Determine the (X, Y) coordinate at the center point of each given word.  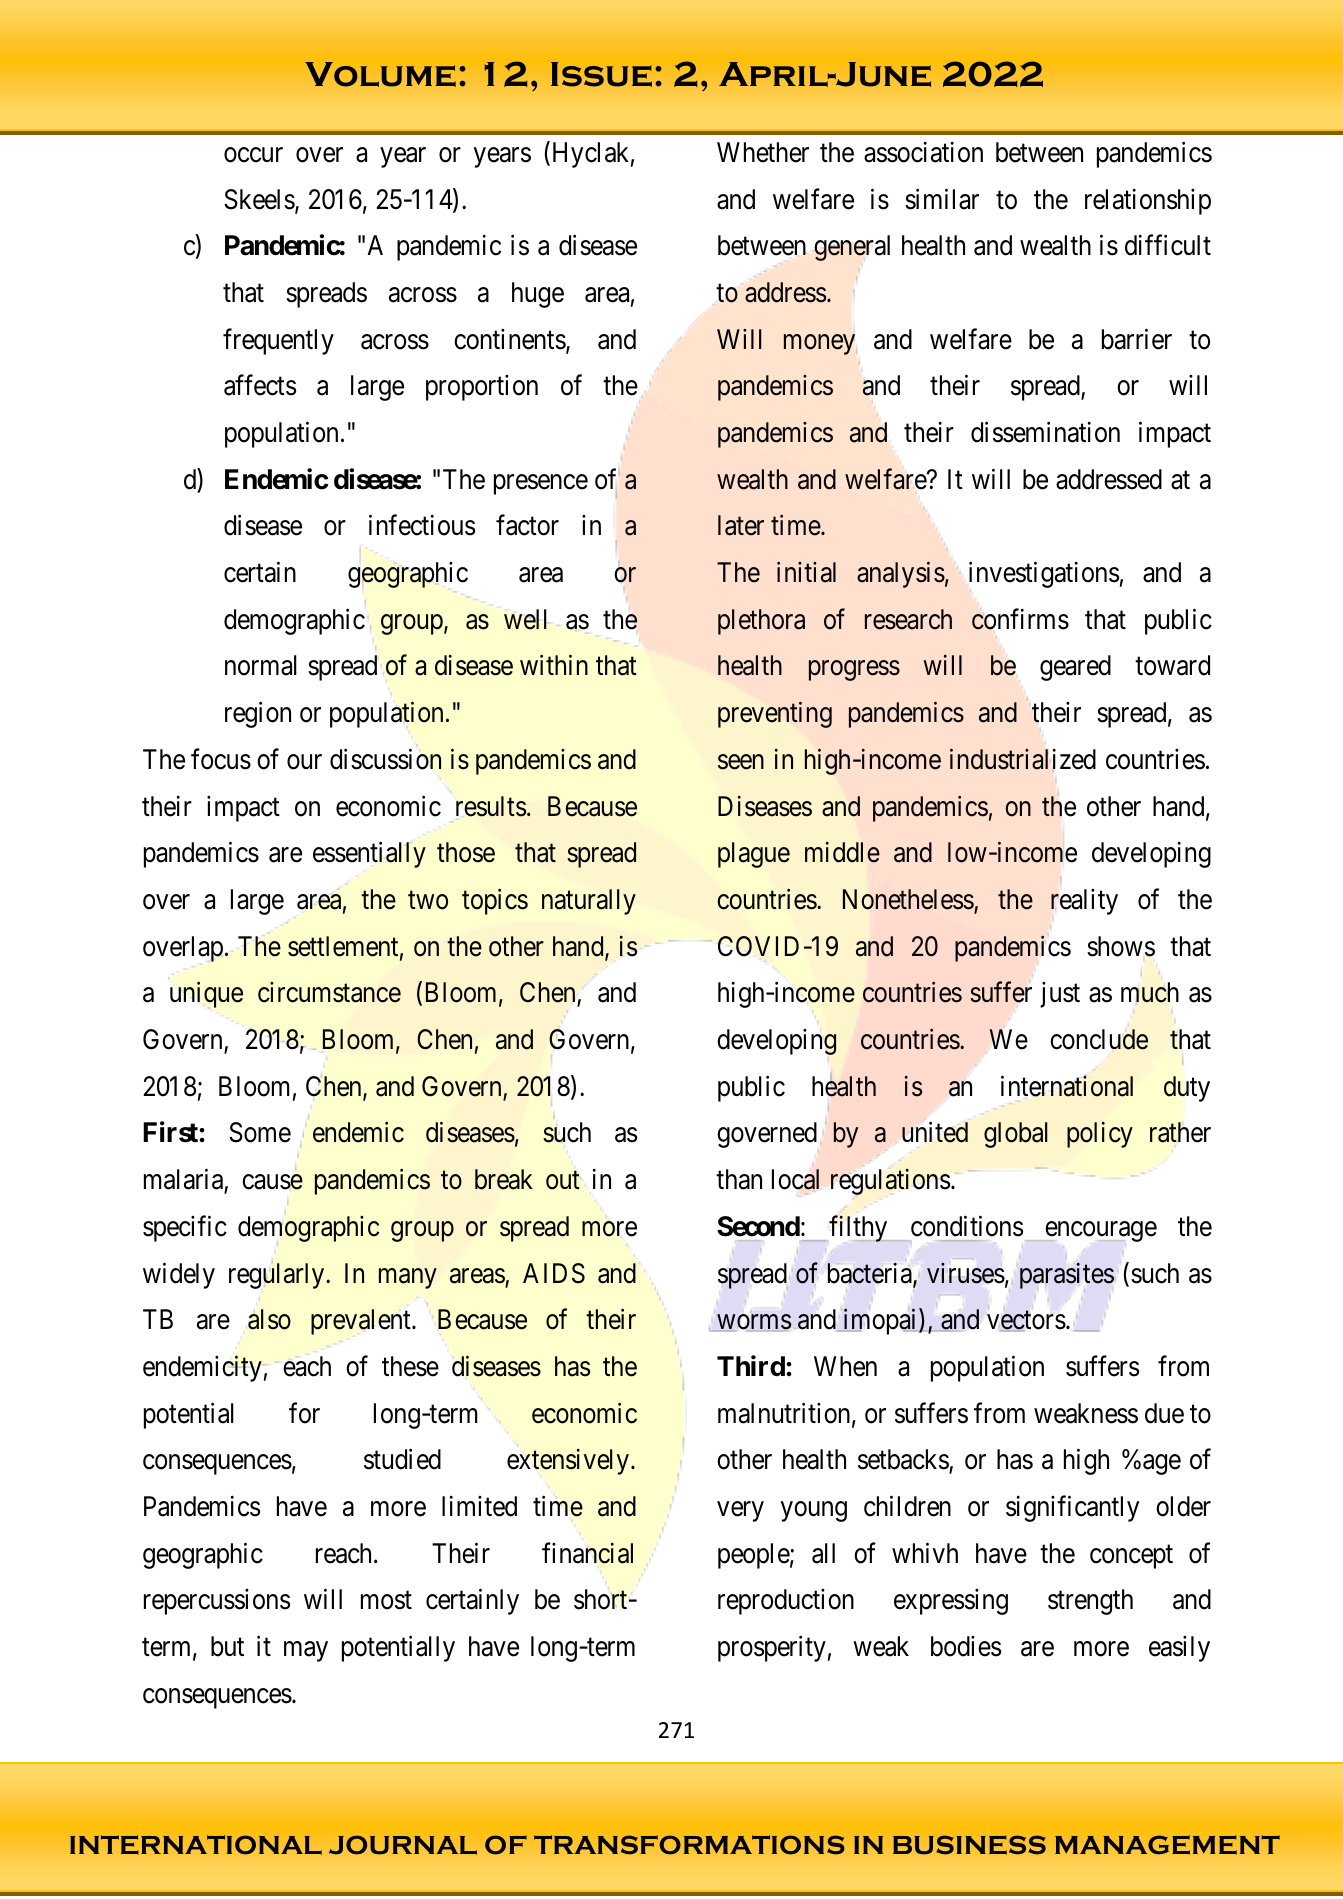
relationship (1148, 202)
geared (1075, 668)
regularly (278, 1276)
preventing (775, 715)
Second (758, 1226)
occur (253, 155)
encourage (1100, 1233)
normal (261, 665)
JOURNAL (403, 1845)
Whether (763, 152)
